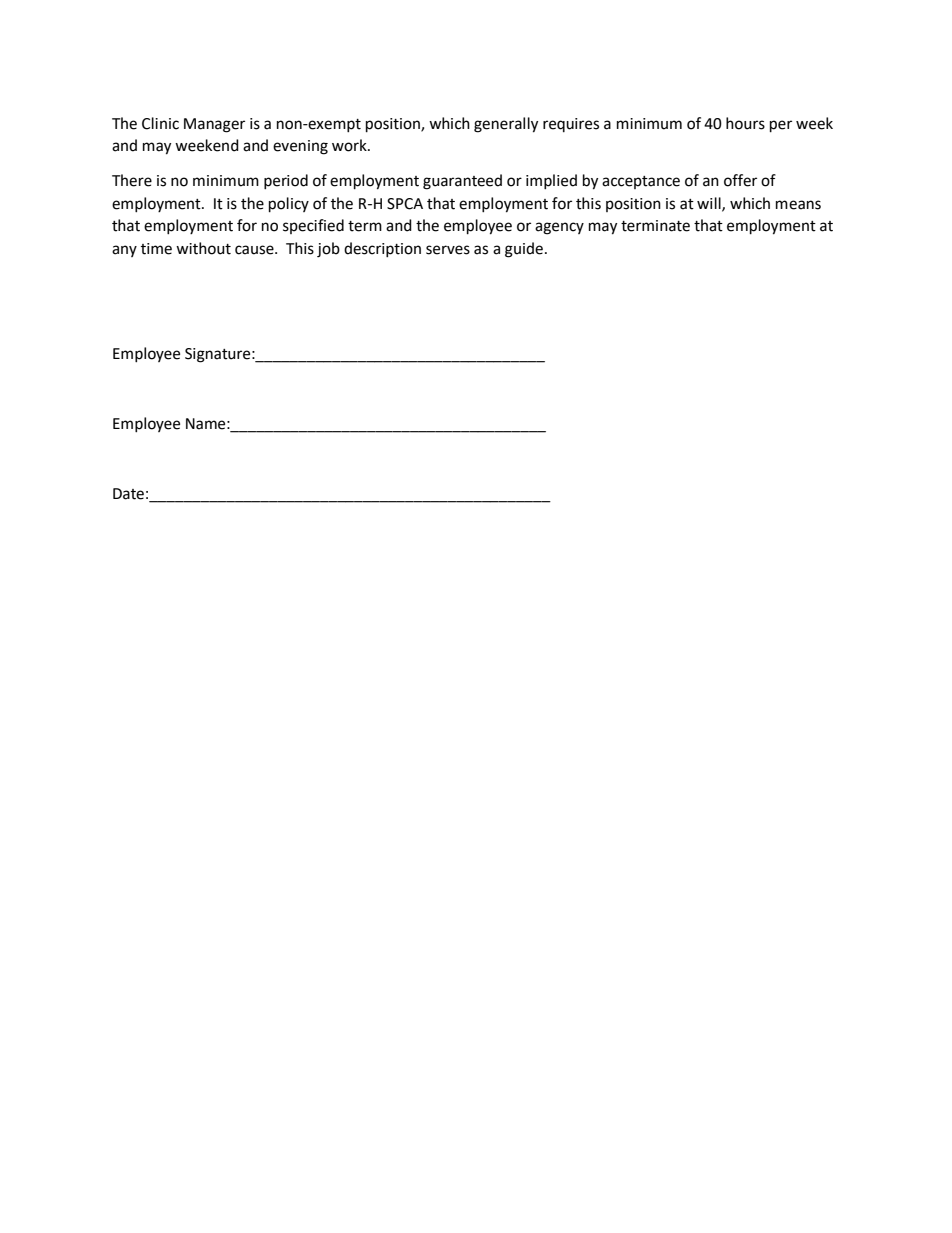 Image resolution: width=952 pixels, height=1233 pixels. I want to click on offer, so click(740, 180).
